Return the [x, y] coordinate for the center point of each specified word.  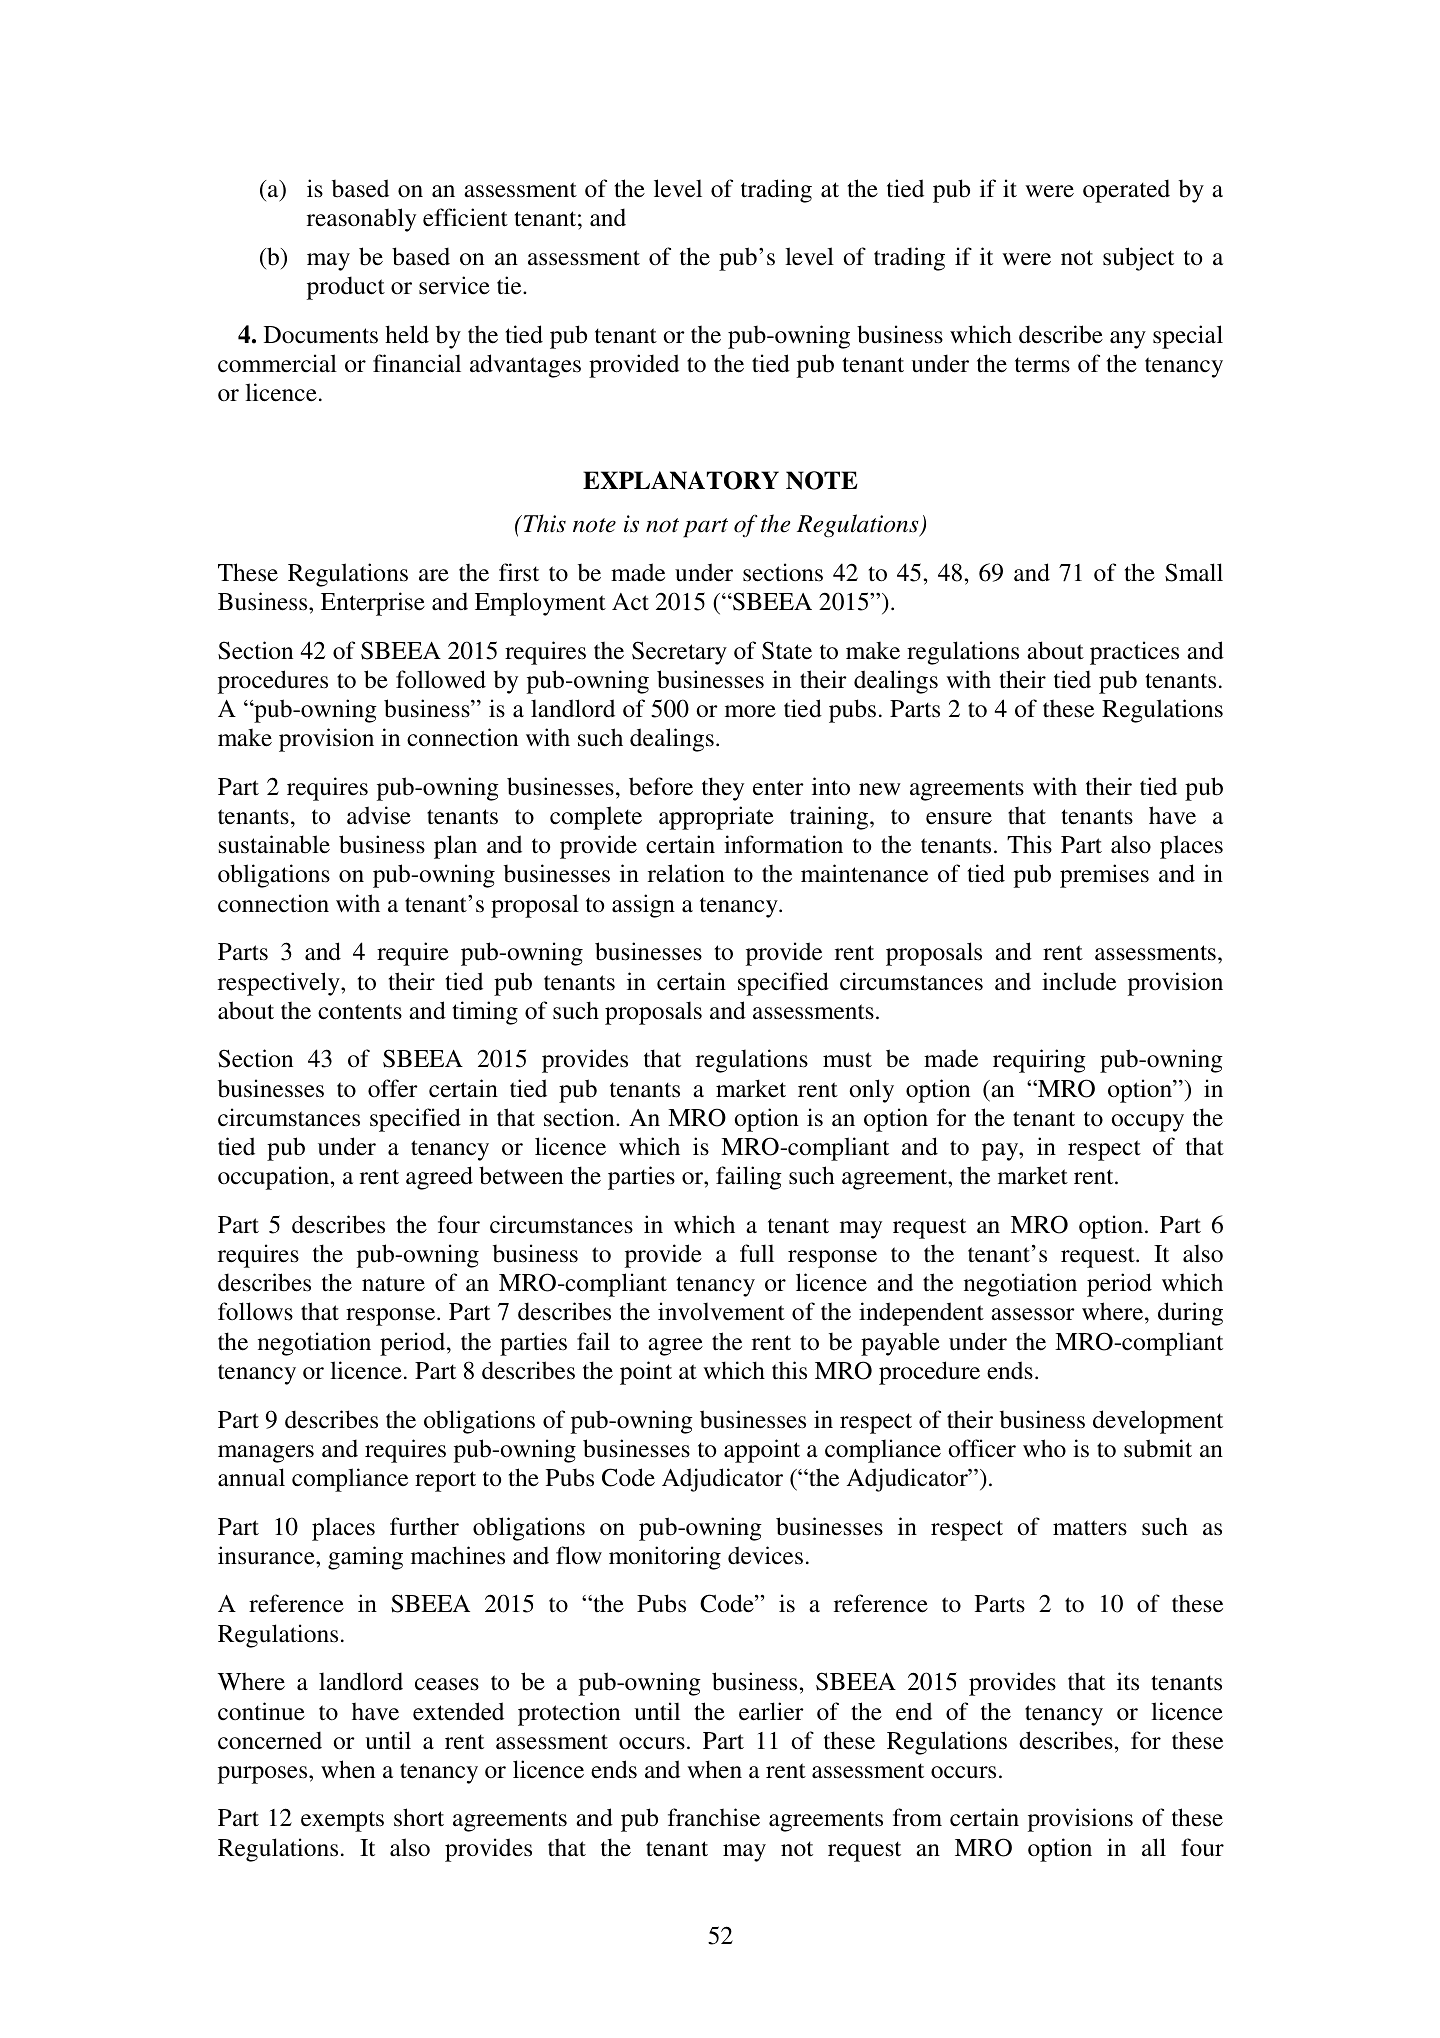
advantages [525, 366]
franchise [714, 1817]
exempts [342, 1821]
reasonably [361, 220]
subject [1138, 259]
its [1128, 1681]
